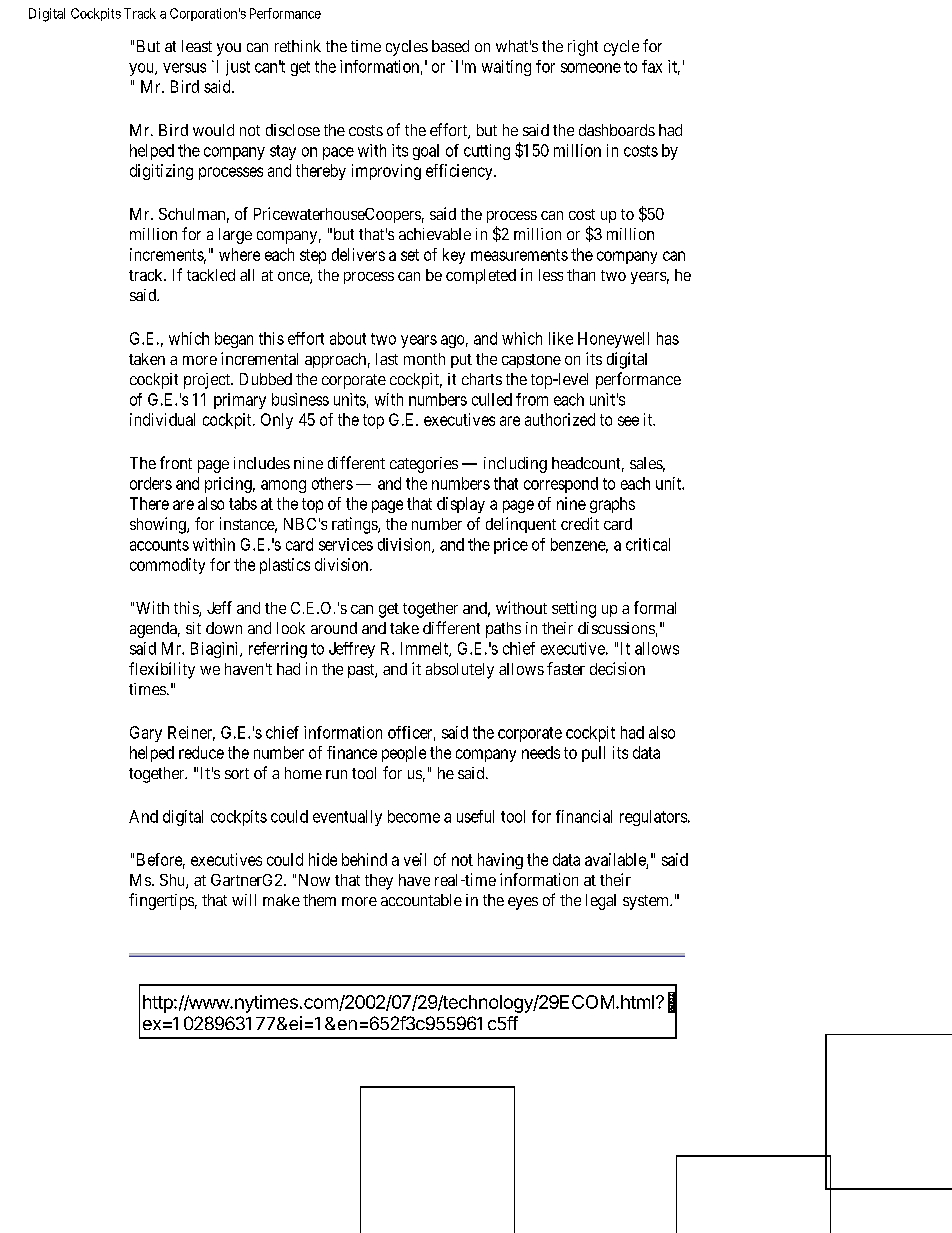  Describe the element at coordinates (424, 465) in the document. I see `categories` at that location.
